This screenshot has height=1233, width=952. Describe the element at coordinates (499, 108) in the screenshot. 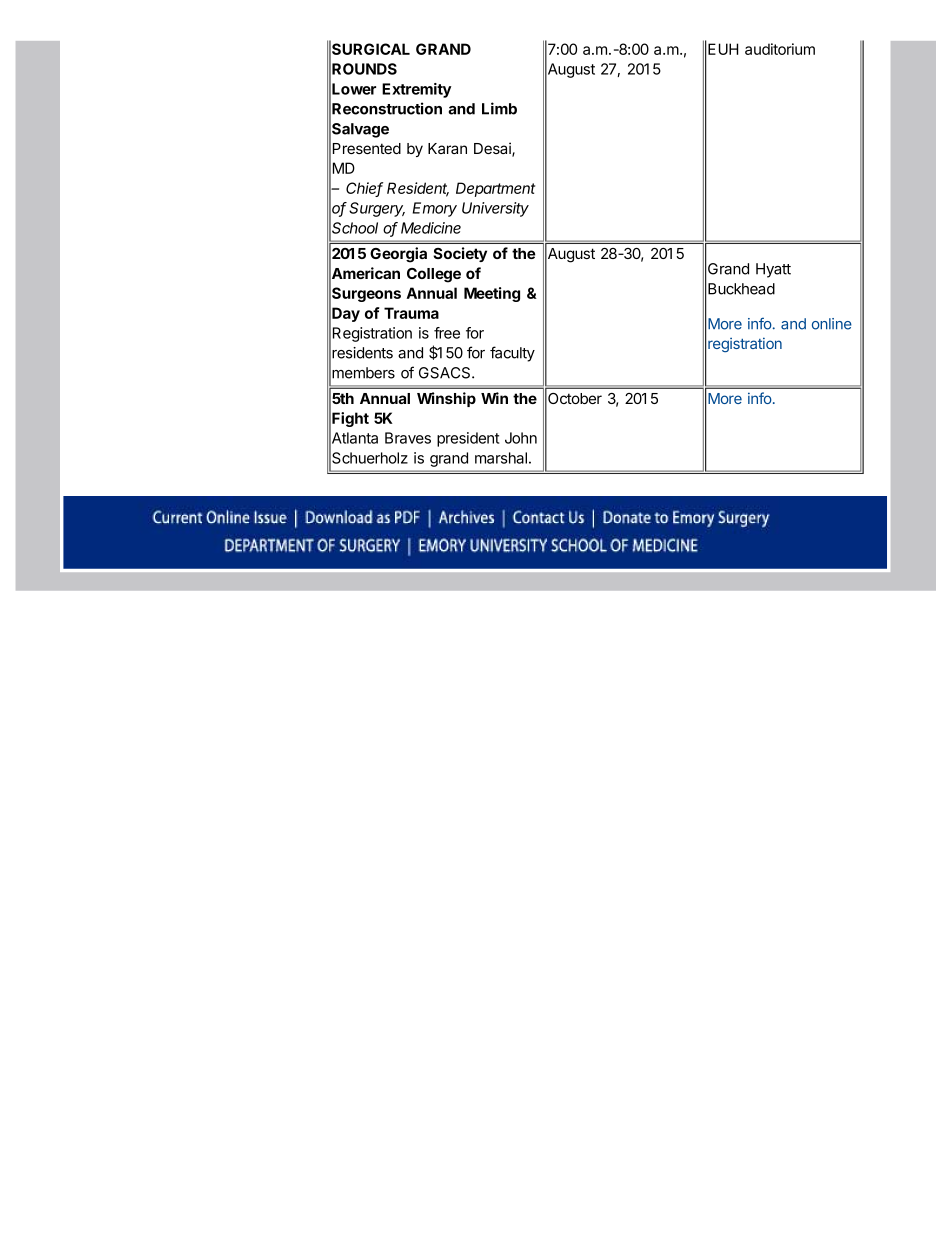

I see `Limb` at that location.
